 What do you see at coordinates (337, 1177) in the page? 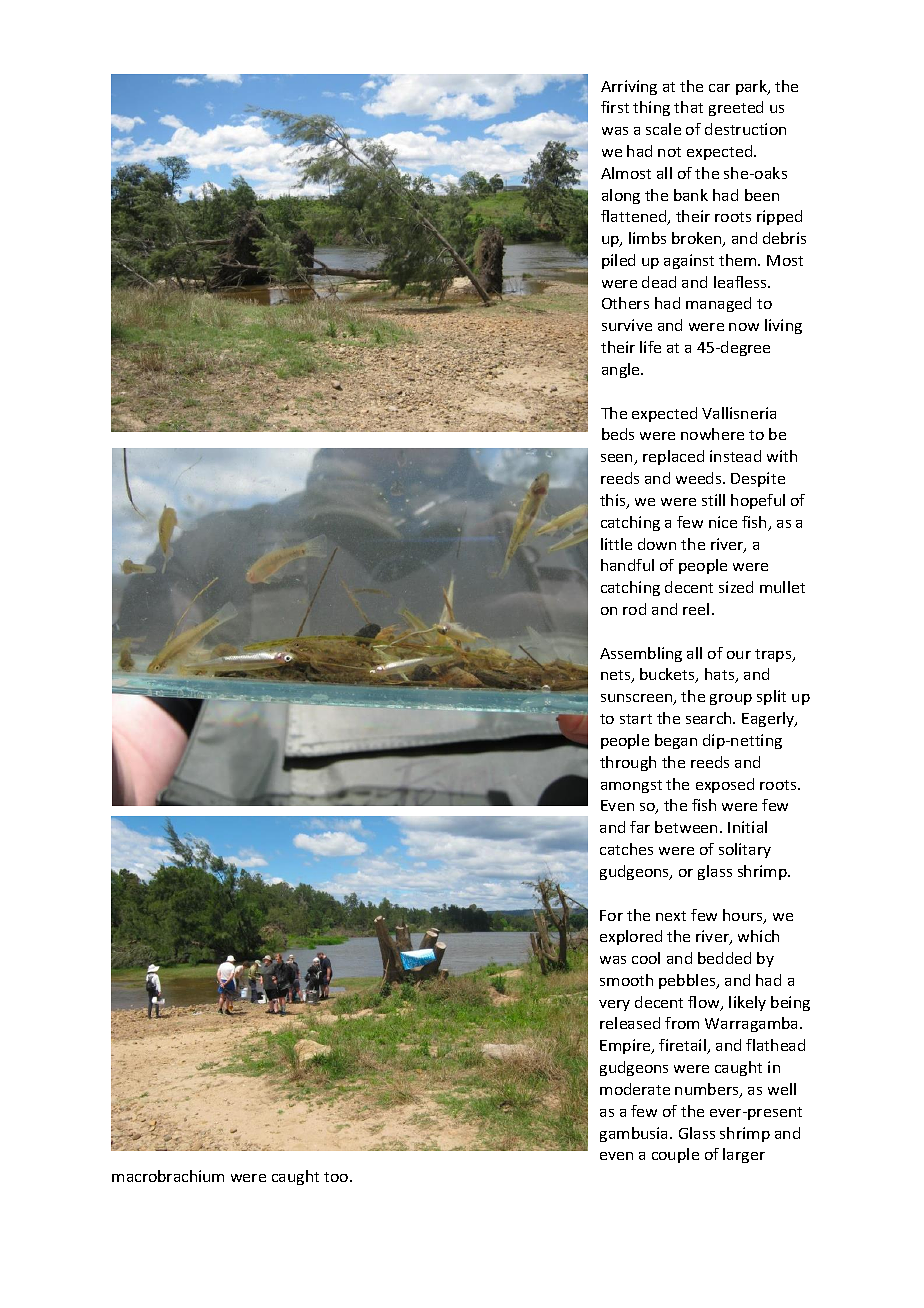
I see `too` at bounding box center [337, 1177].
